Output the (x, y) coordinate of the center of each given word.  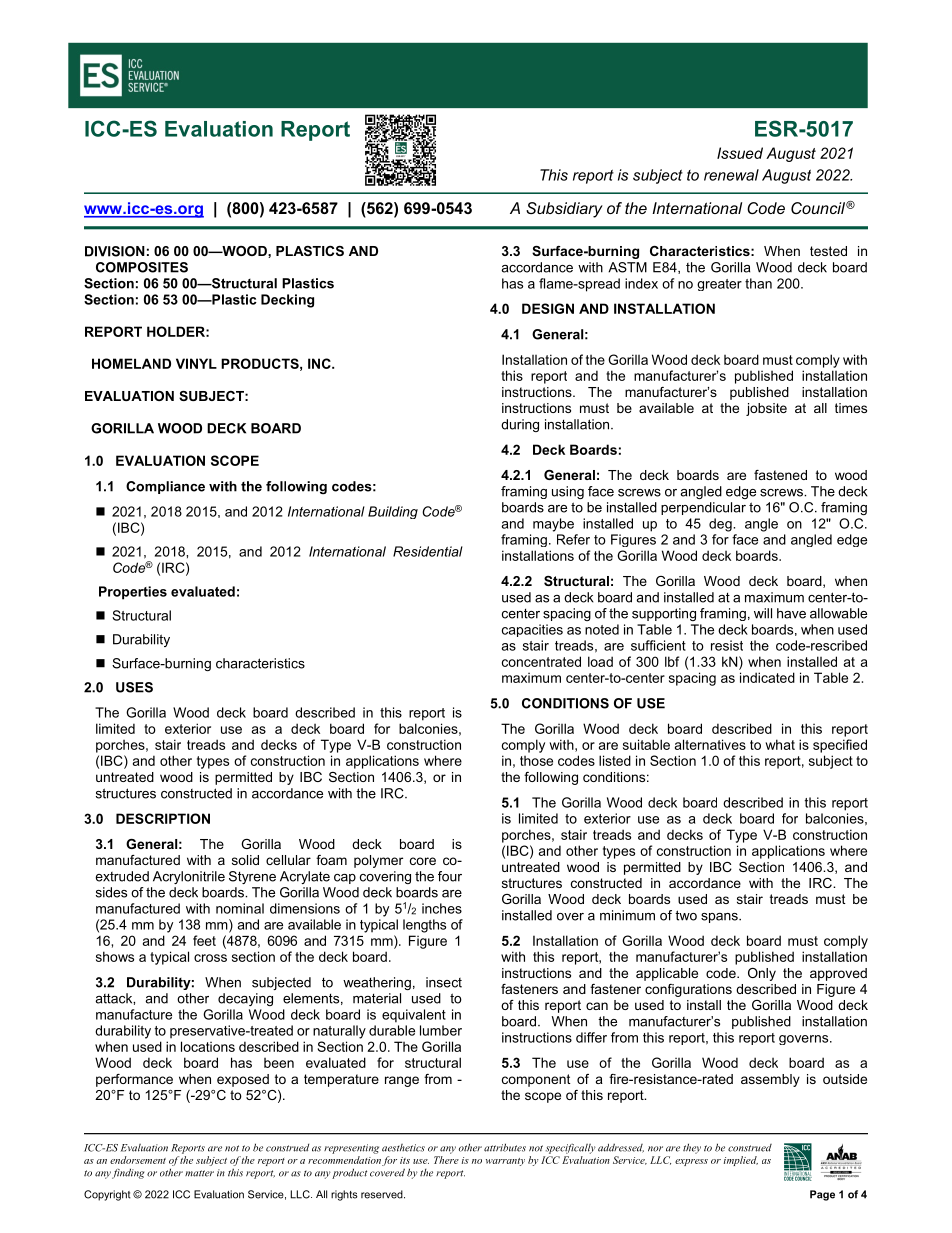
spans (720, 918)
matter (199, 1173)
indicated (767, 677)
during (520, 425)
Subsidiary (564, 210)
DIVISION (115, 251)
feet (204, 940)
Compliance (165, 487)
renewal (731, 175)
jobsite (766, 409)
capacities (532, 630)
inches (442, 908)
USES (134, 687)
